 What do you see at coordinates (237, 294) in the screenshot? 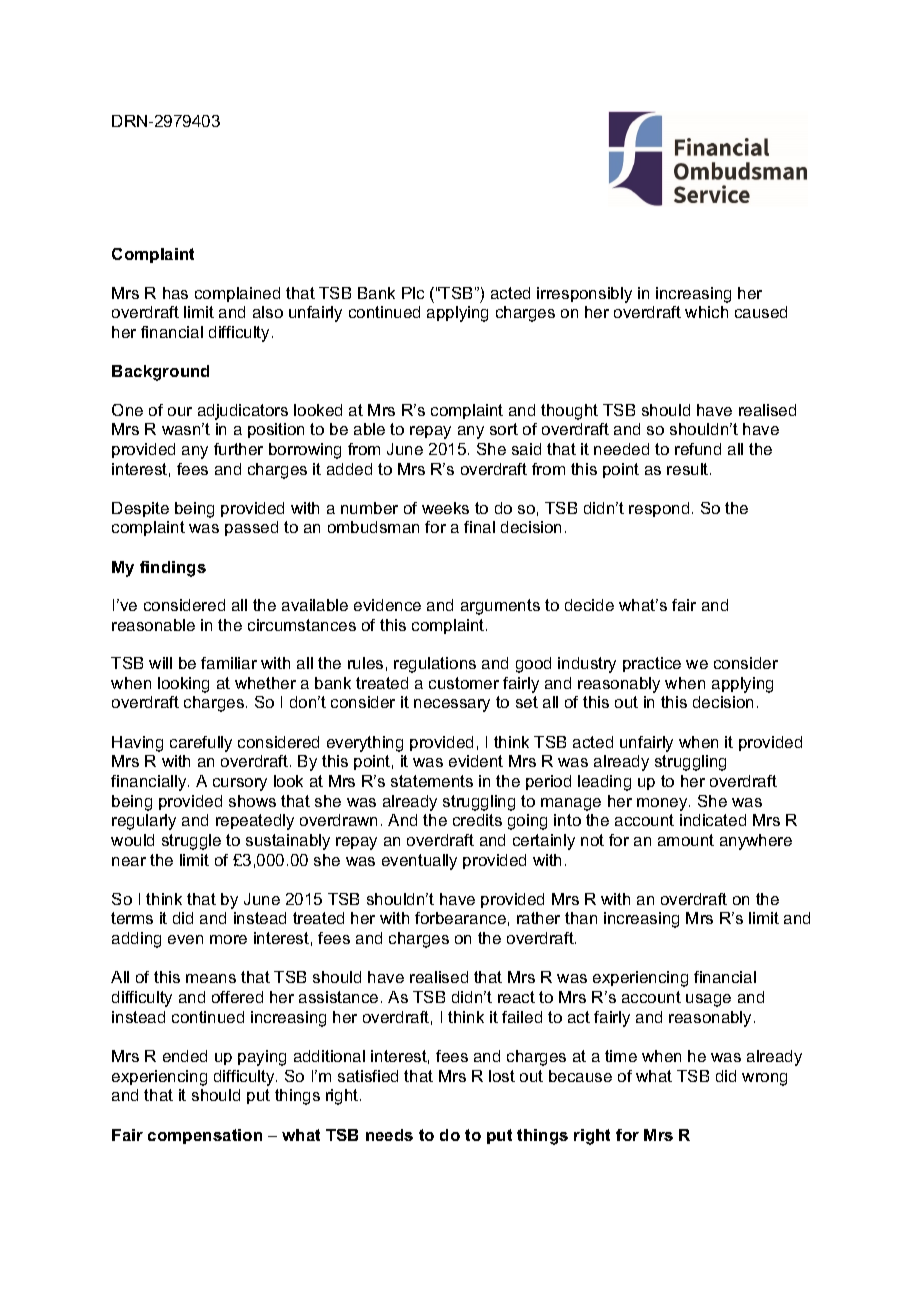
I see `complained` at bounding box center [237, 294].
